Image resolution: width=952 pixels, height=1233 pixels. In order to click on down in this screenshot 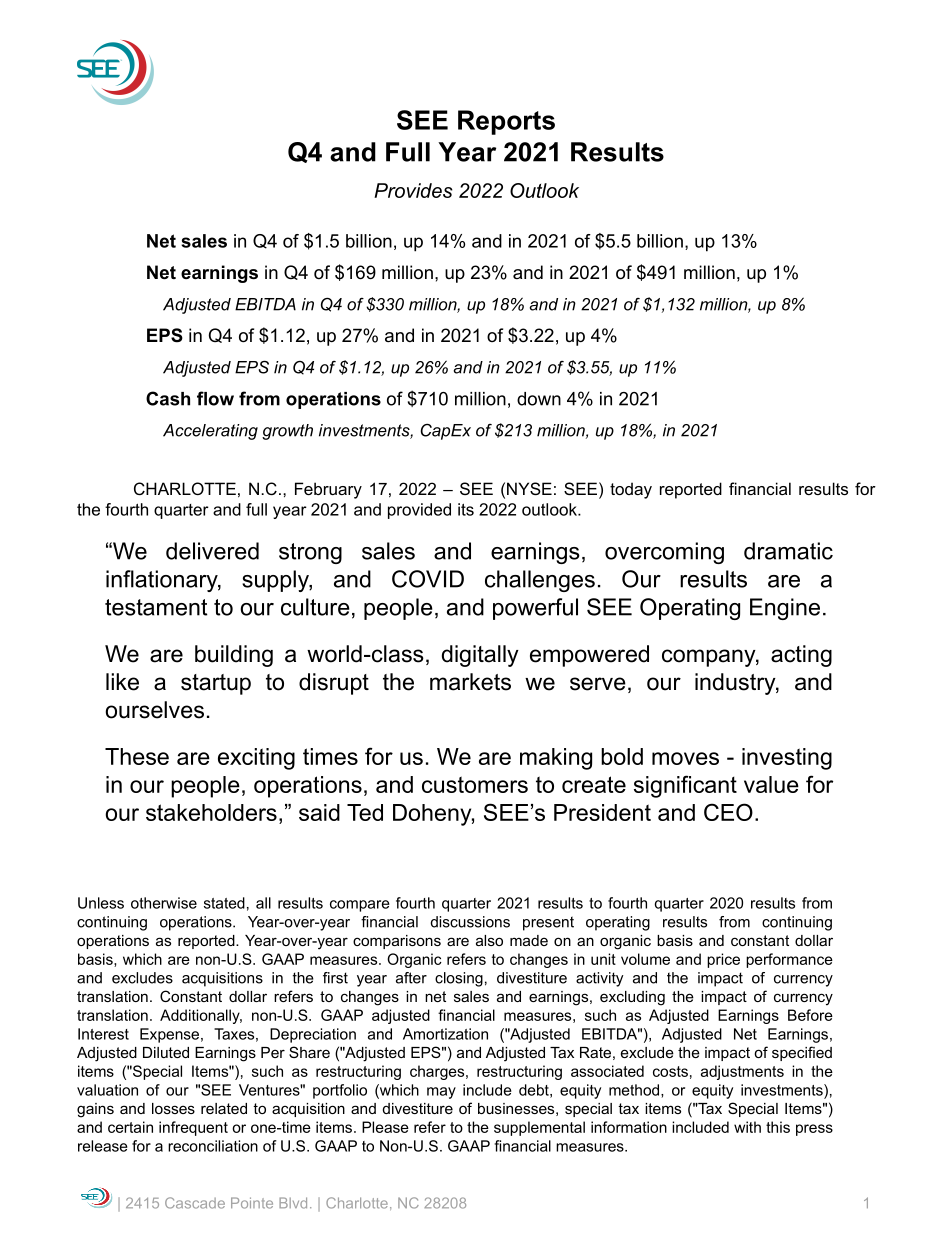, I will do `click(539, 399)`.
